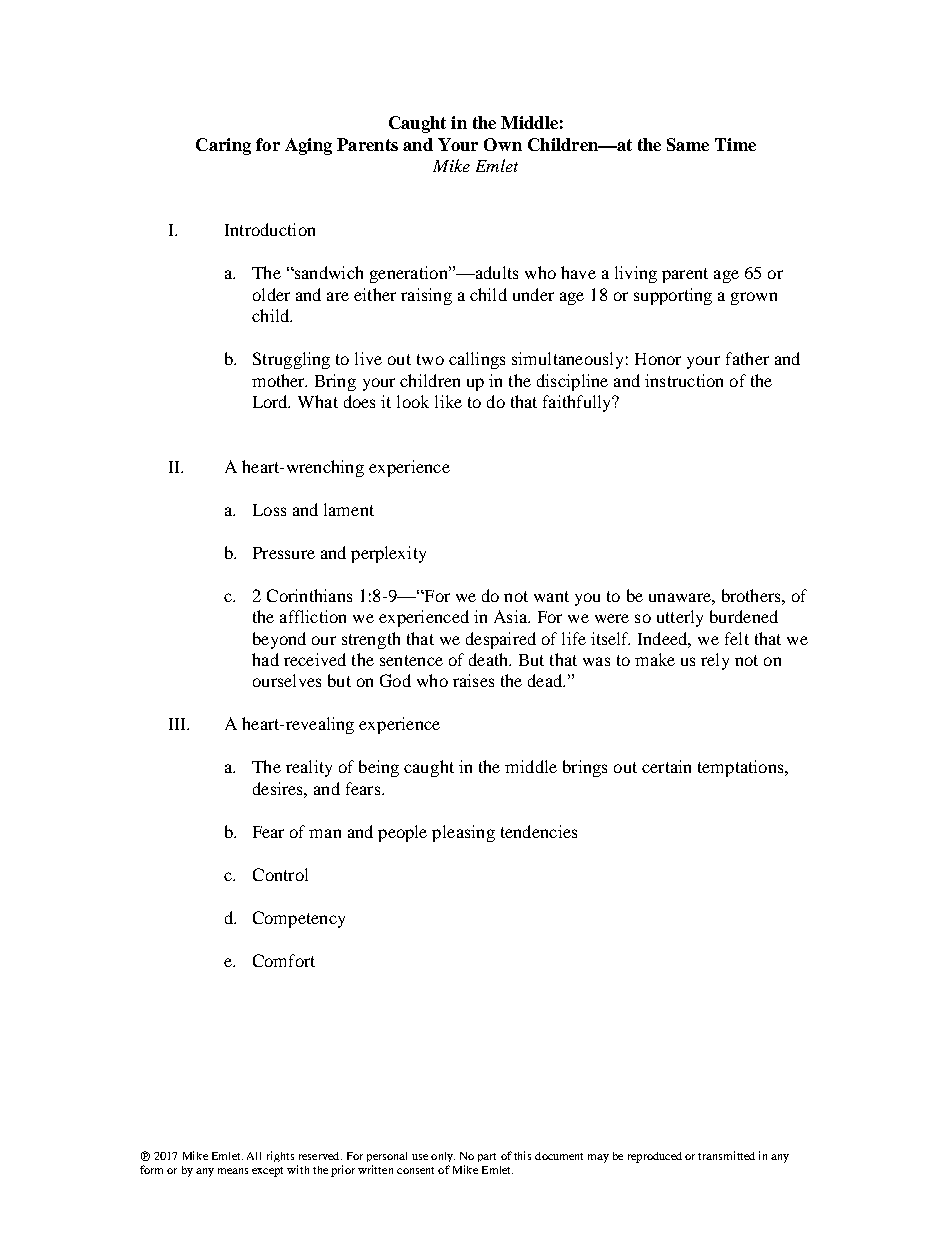 The width and height of the screenshot is (952, 1233). Describe the element at coordinates (223, 146) in the screenshot. I see `Caring` at that location.
